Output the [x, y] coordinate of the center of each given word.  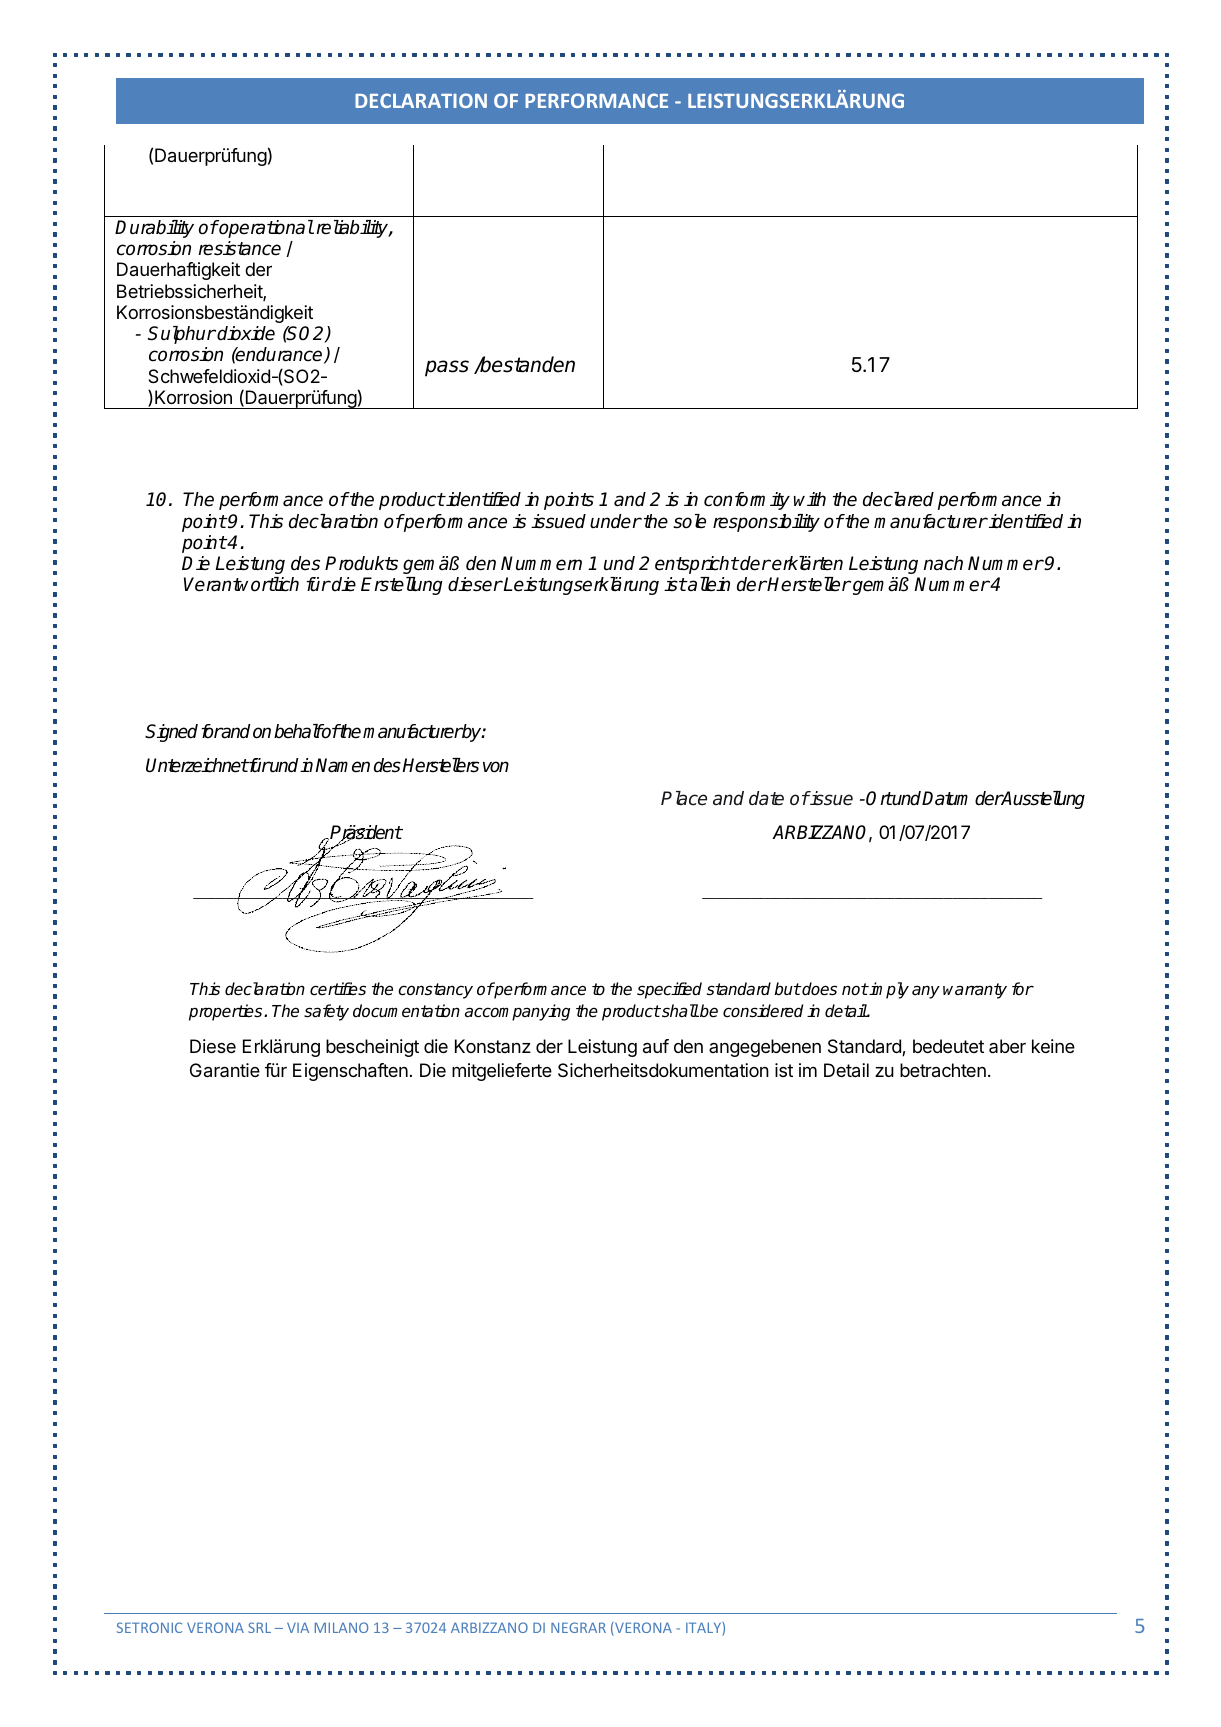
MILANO [341, 1627]
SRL [259, 1627]
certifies [338, 989]
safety [326, 1012]
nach [943, 563]
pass [447, 368]
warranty [975, 991]
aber [1007, 1046]
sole [689, 521]
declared [898, 499]
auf [656, 1046]
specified [669, 990]
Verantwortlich [241, 584]
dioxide [246, 333]
